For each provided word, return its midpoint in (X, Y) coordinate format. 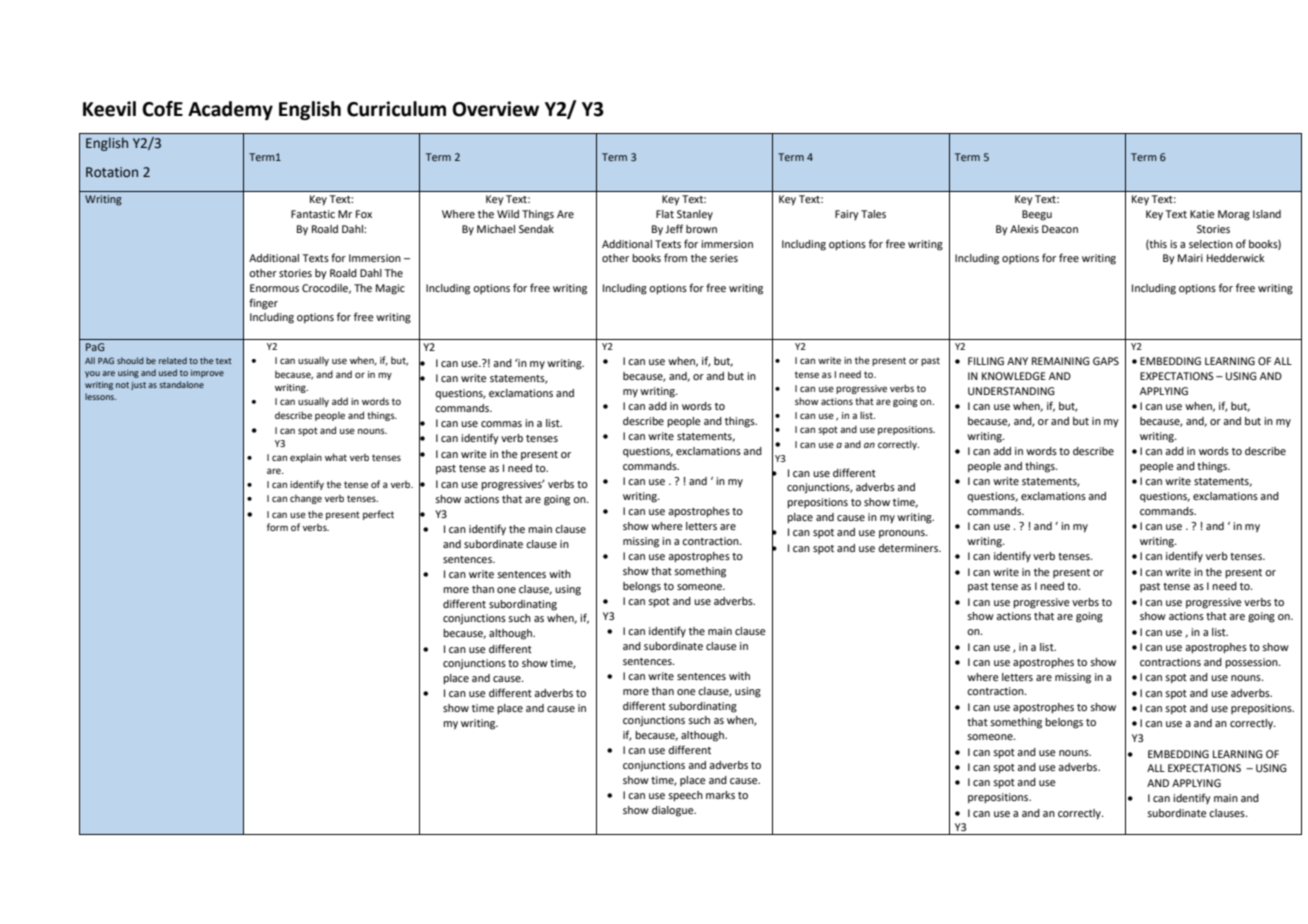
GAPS (1106, 361)
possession (1252, 663)
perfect (378, 515)
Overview (495, 109)
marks (720, 795)
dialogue (674, 811)
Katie (1202, 214)
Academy (230, 110)
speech (685, 796)
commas (501, 424)
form (277, 527)
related (173, 360)
